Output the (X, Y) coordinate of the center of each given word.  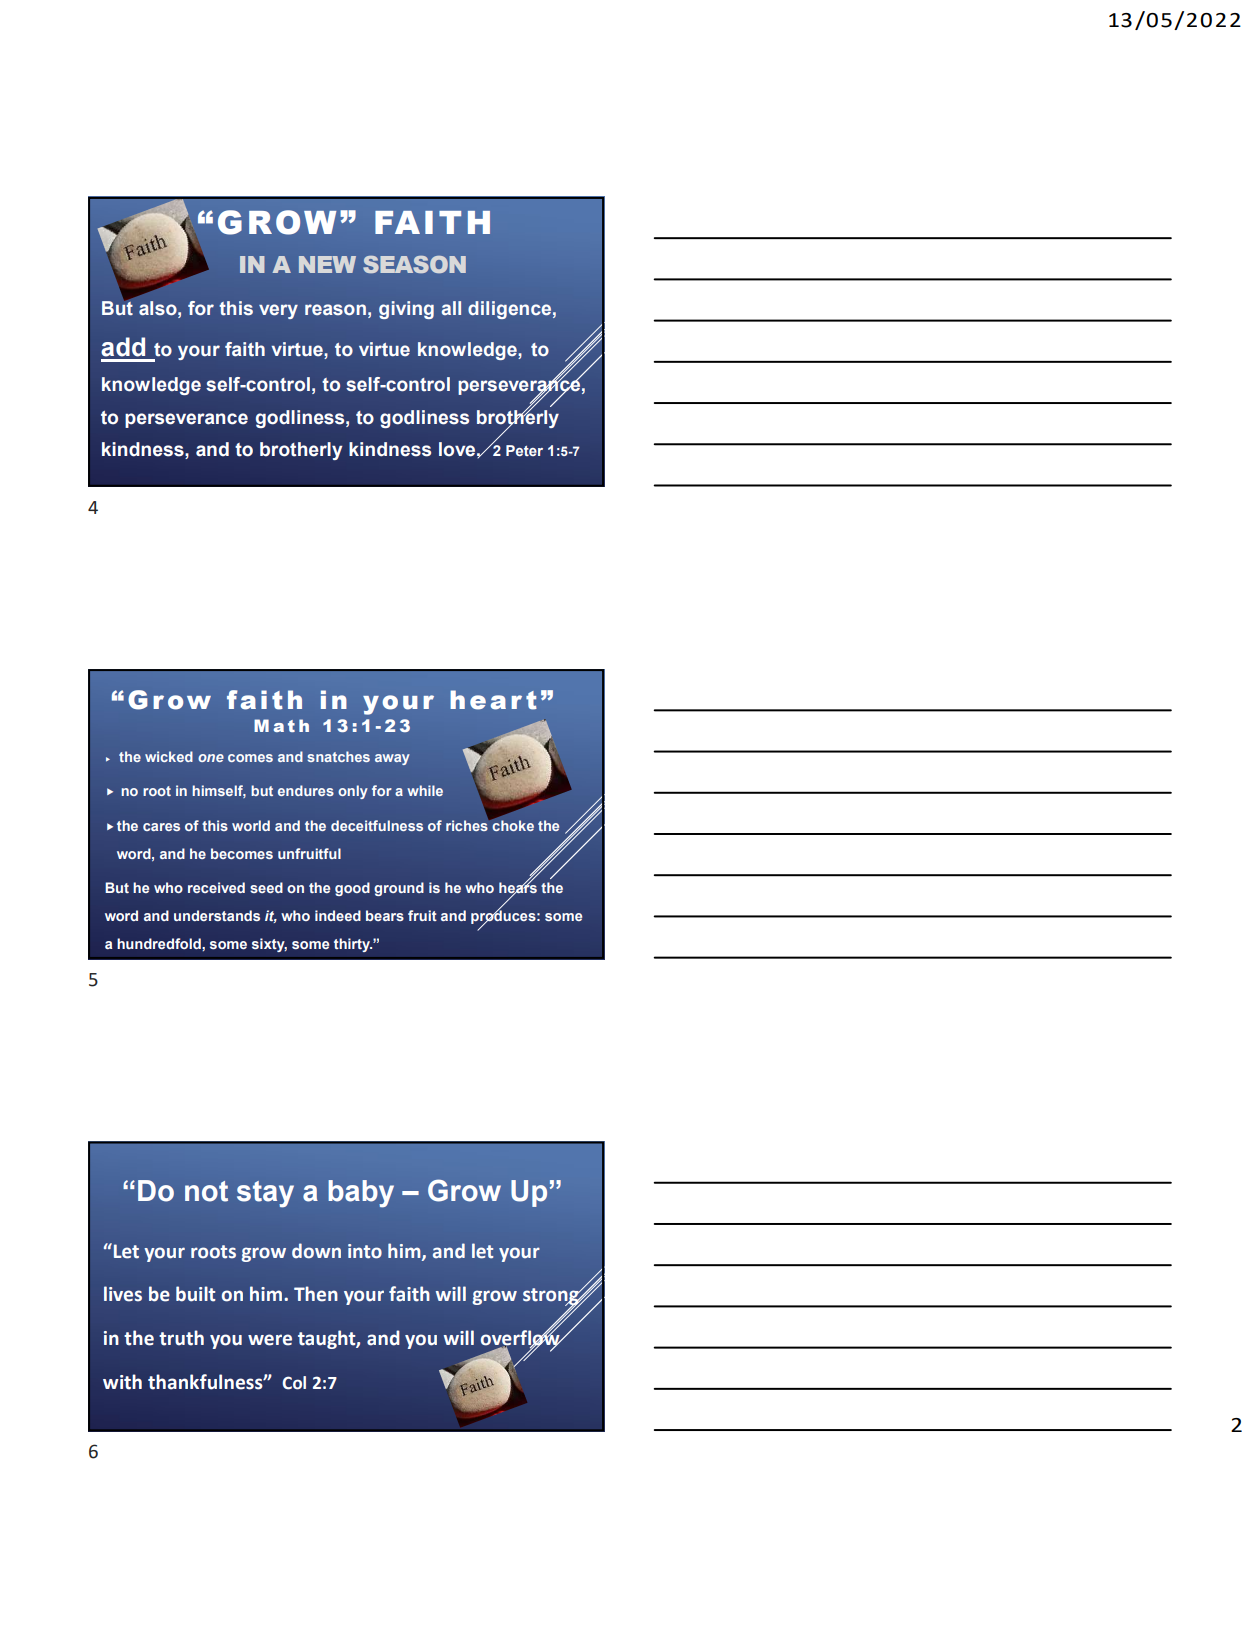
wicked (169, 756)
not (206, 1191)
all (451, 308)
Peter (524, 450)
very (278, 311)
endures (306, 790)
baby (361, 1194)
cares (161, 827)
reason (335, 309)
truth (181, 1338)
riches (468, 824)
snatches (338, 756)
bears (385, 915)
